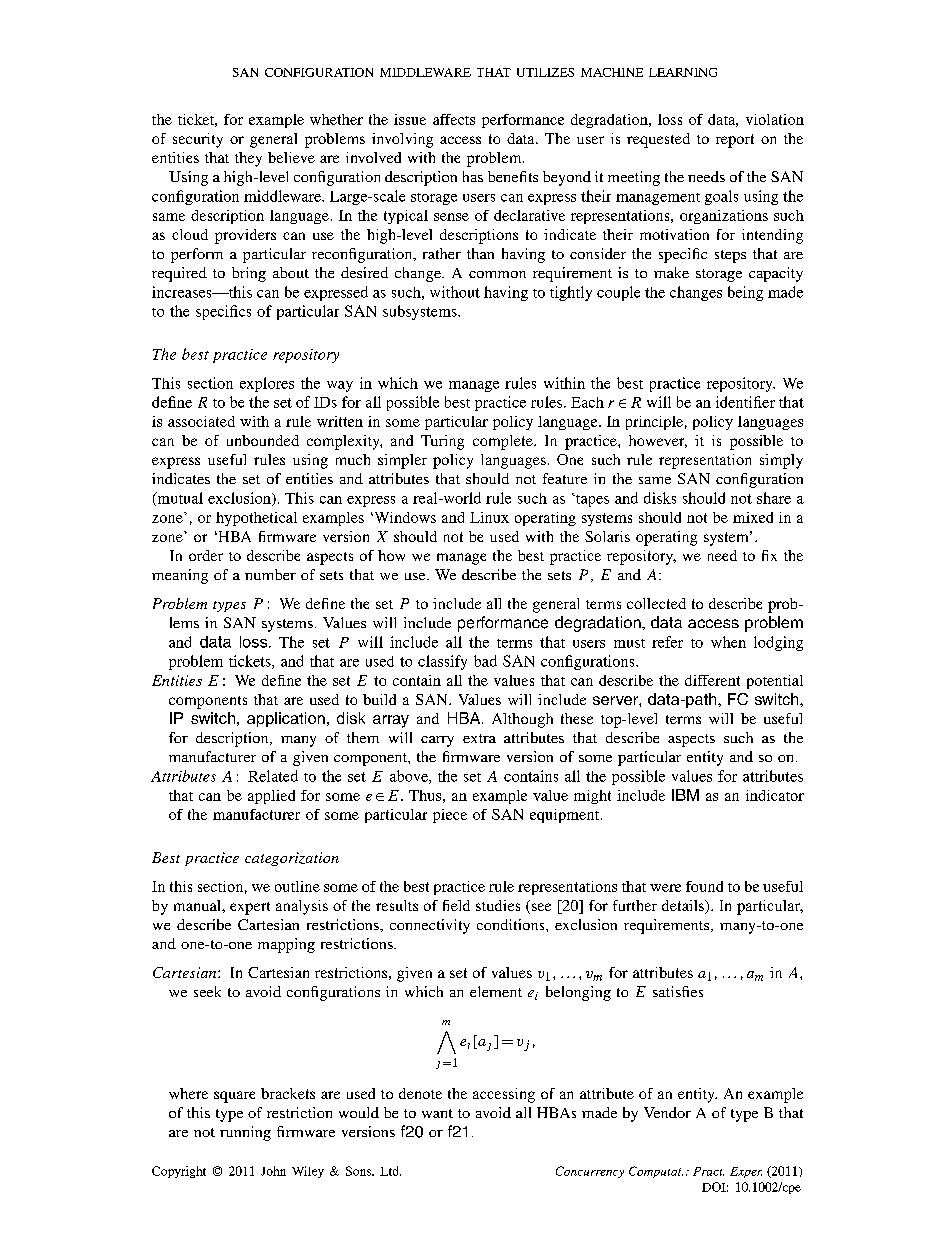 This document has width=952, height=1255. I want to click on number, so click(270, 574).
